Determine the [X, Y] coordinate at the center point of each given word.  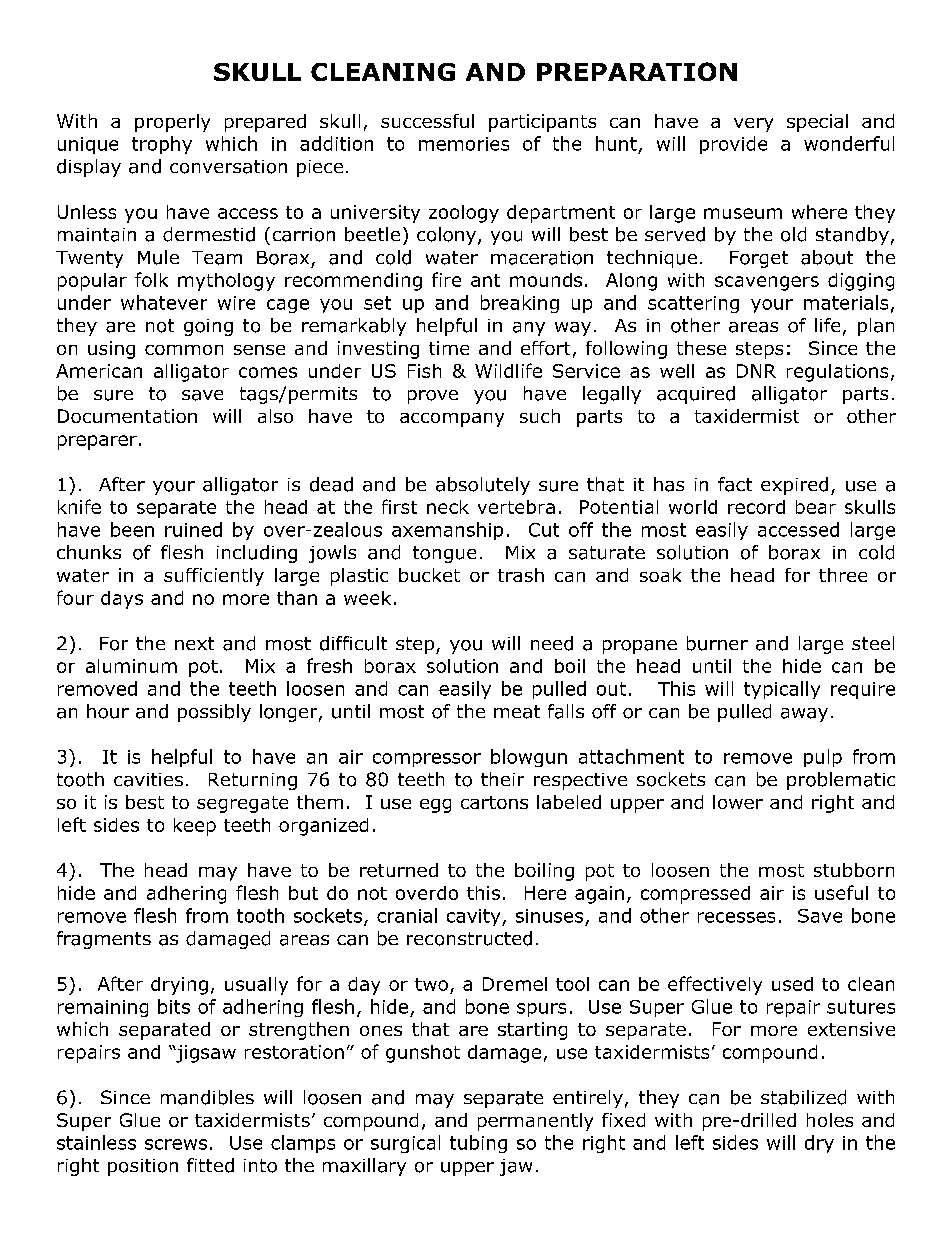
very [753, 125]
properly [172, 123]
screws [176, 1144]
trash [521, 575]
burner [717, 643]
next [194, 643]
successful [427, 121]
